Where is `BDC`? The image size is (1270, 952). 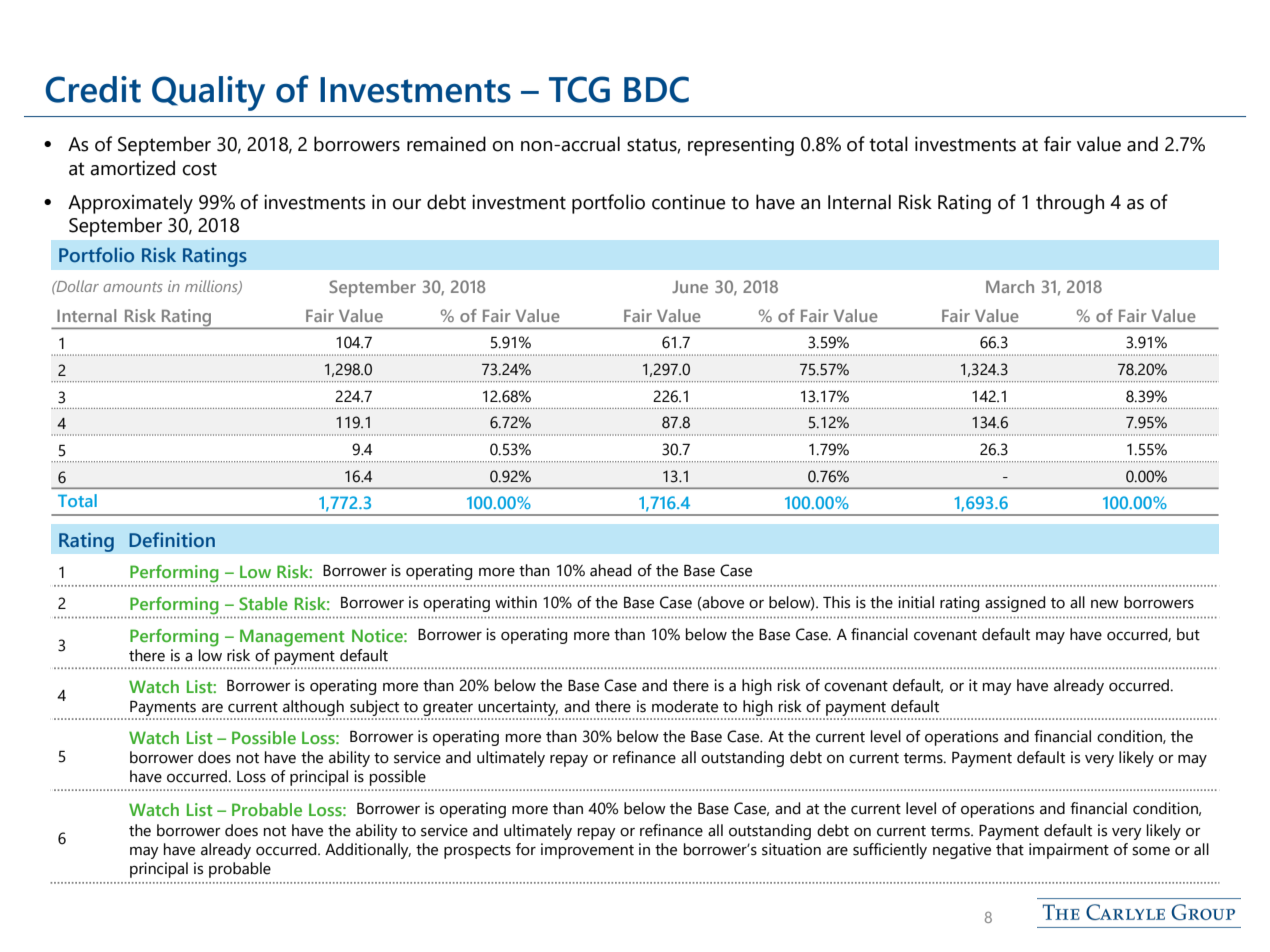
BDC is located at coordinates (656, 89).
